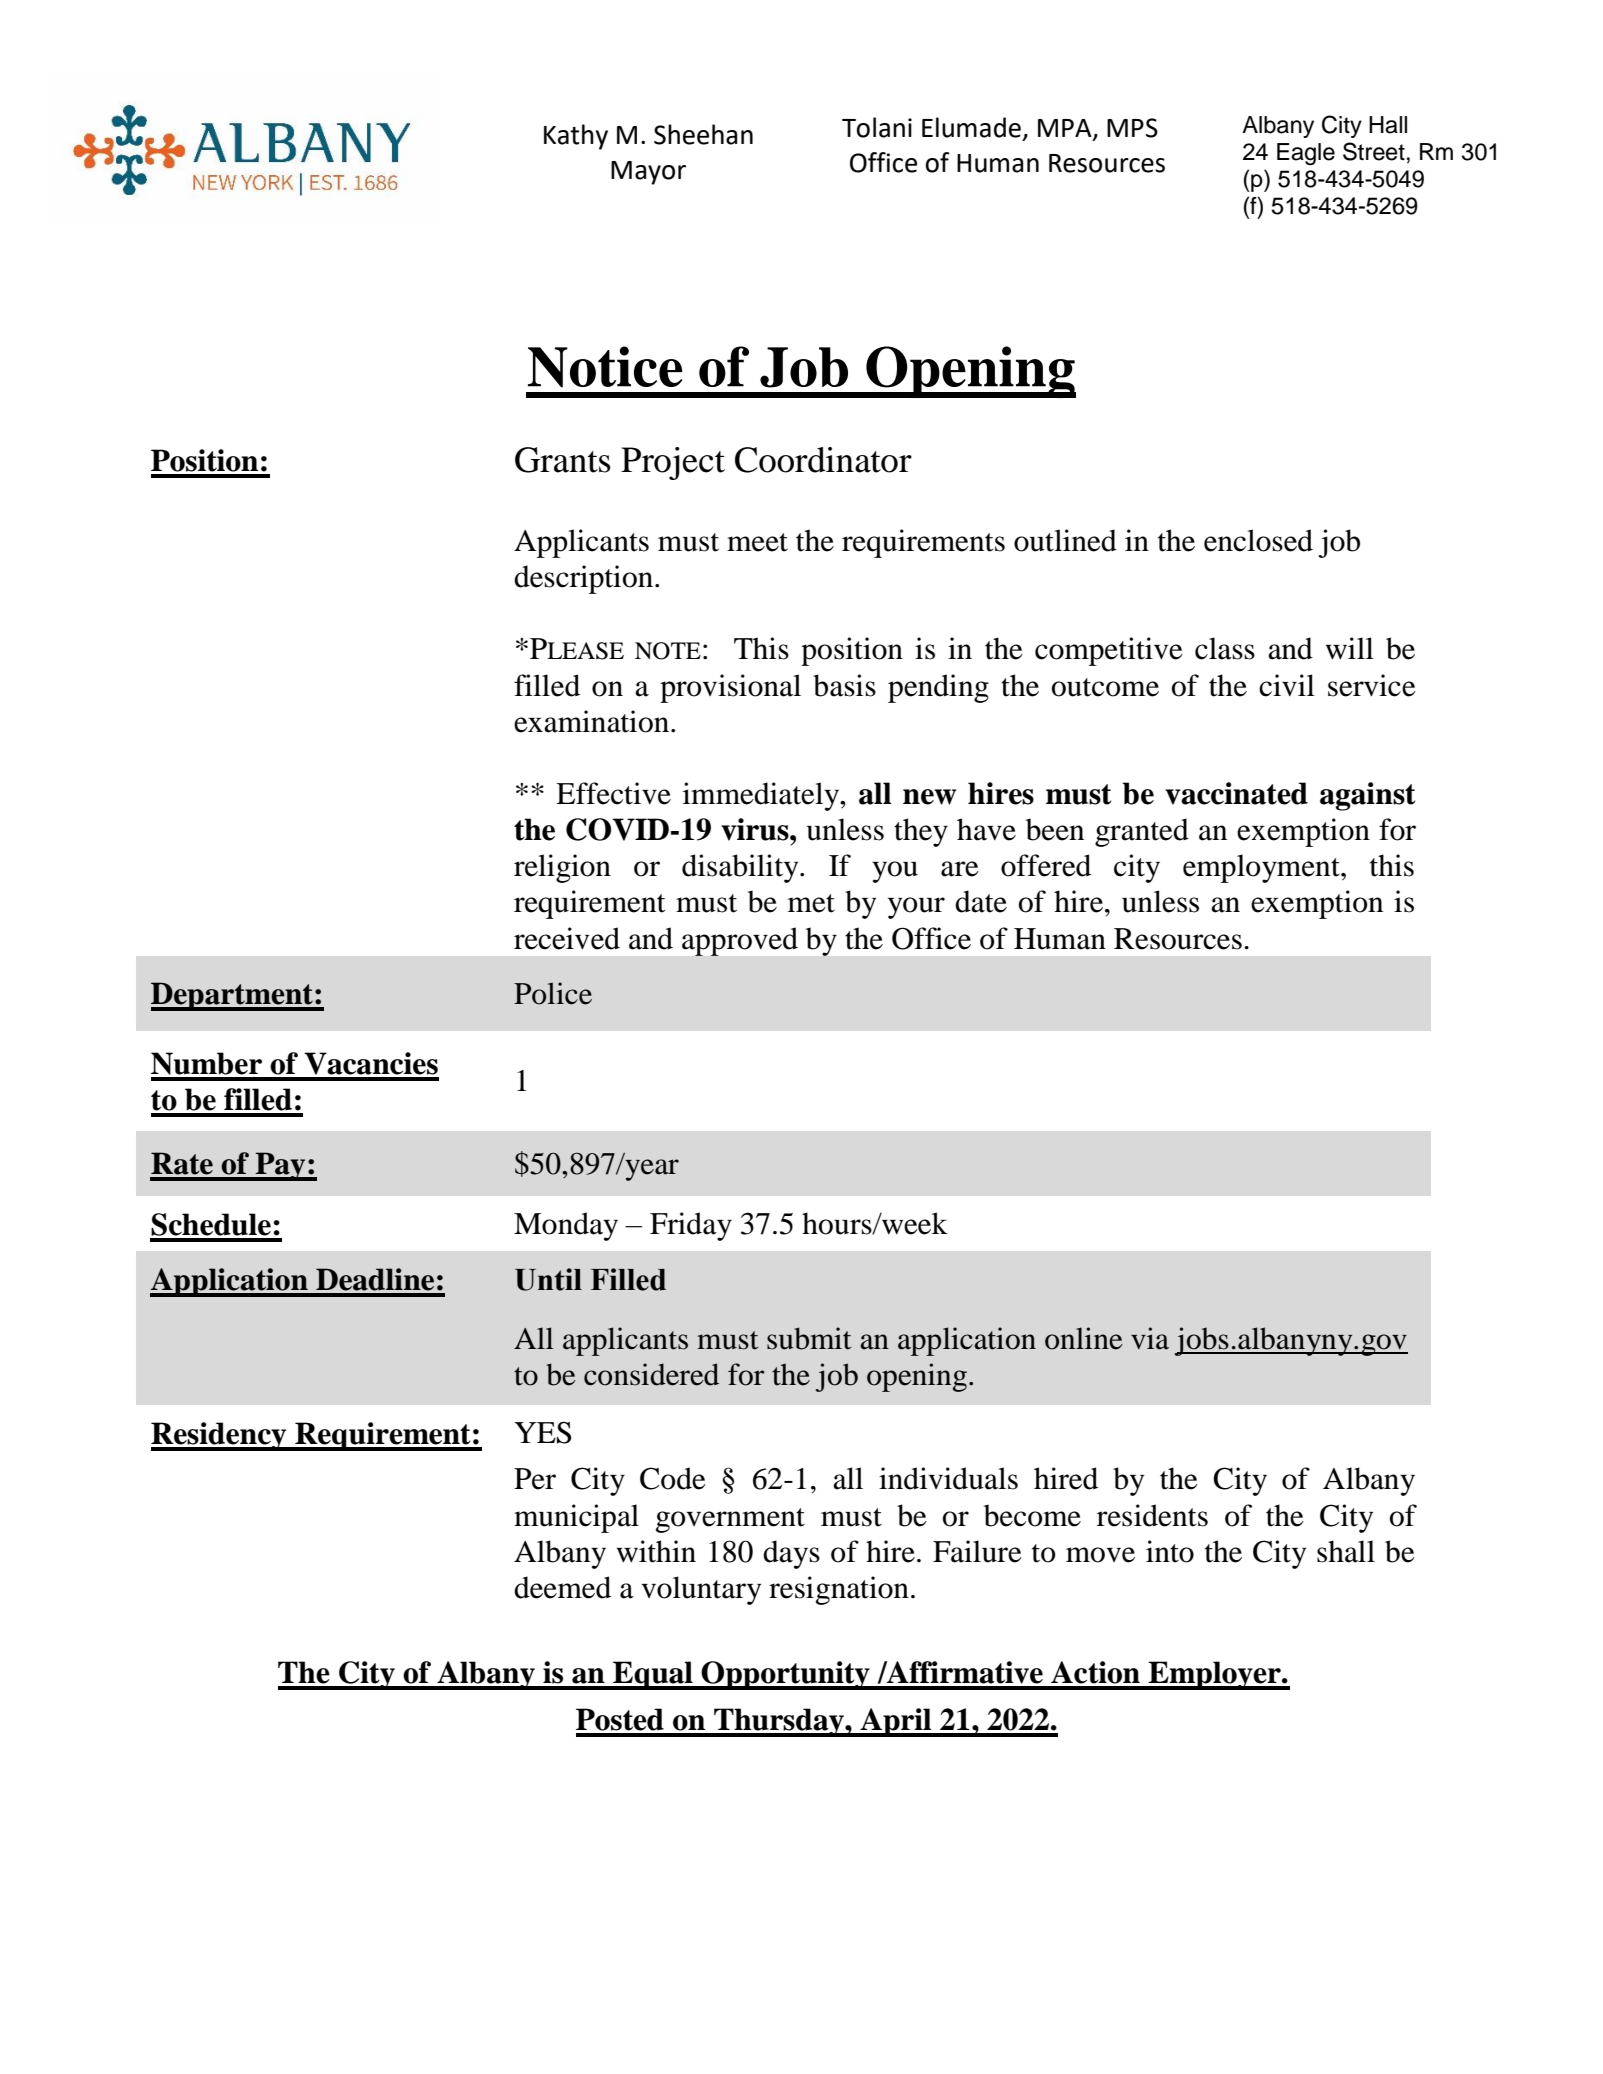 The image size is (1603, 2074). I want to click on via, so click(1150, 1338).
